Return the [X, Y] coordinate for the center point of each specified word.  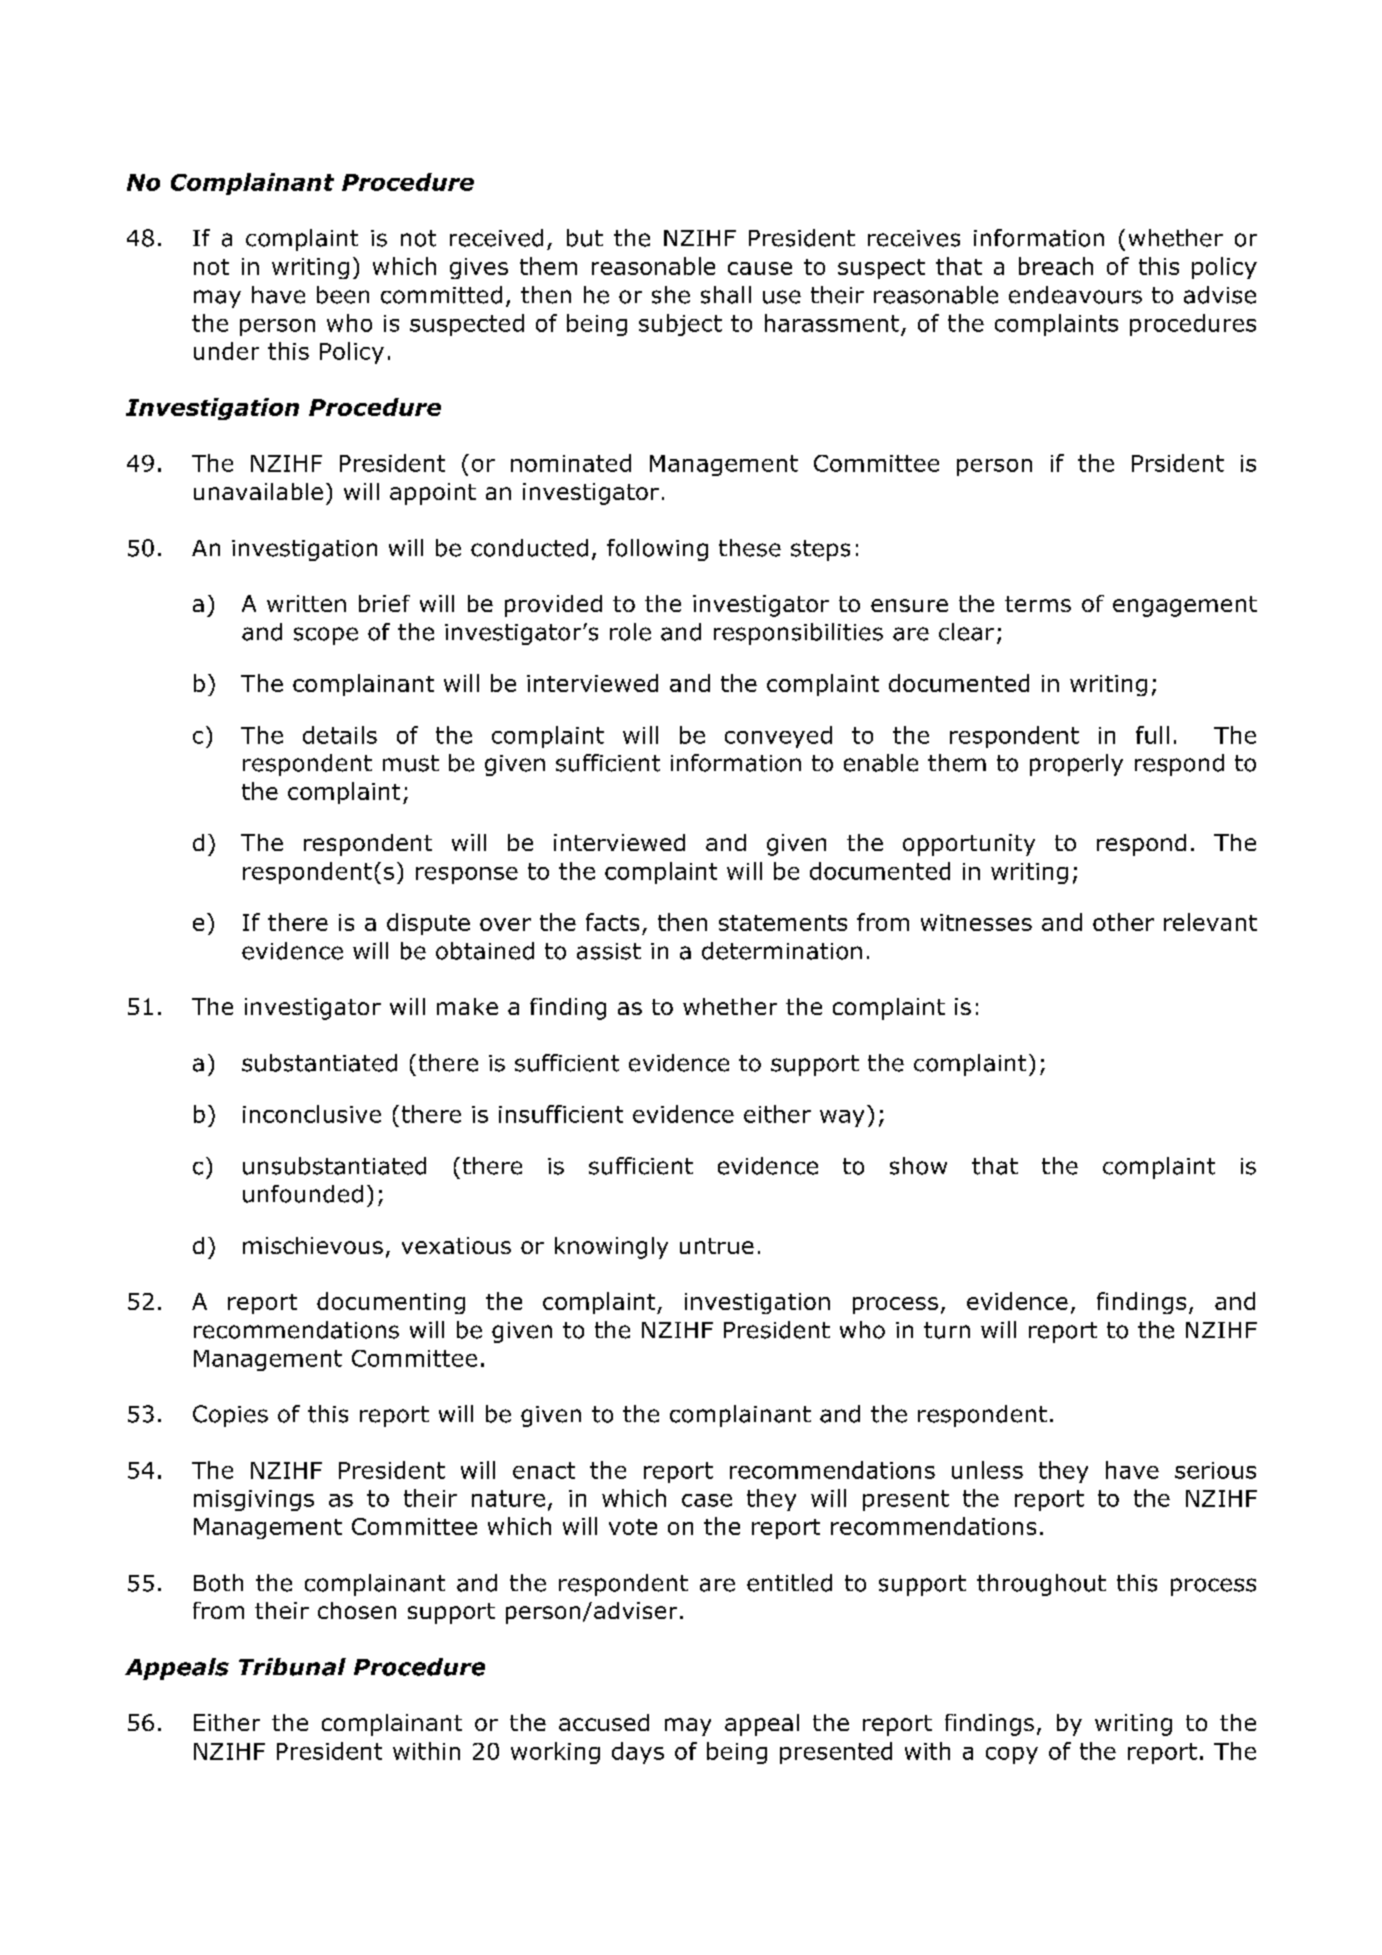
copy [1012, 1755]
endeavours [1075, 295]
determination [782, 951]
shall [726, 295]
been [343, 295]
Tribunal [292, 1667]
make [467, 1006]
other [1123, 922]
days [638, 1753]
